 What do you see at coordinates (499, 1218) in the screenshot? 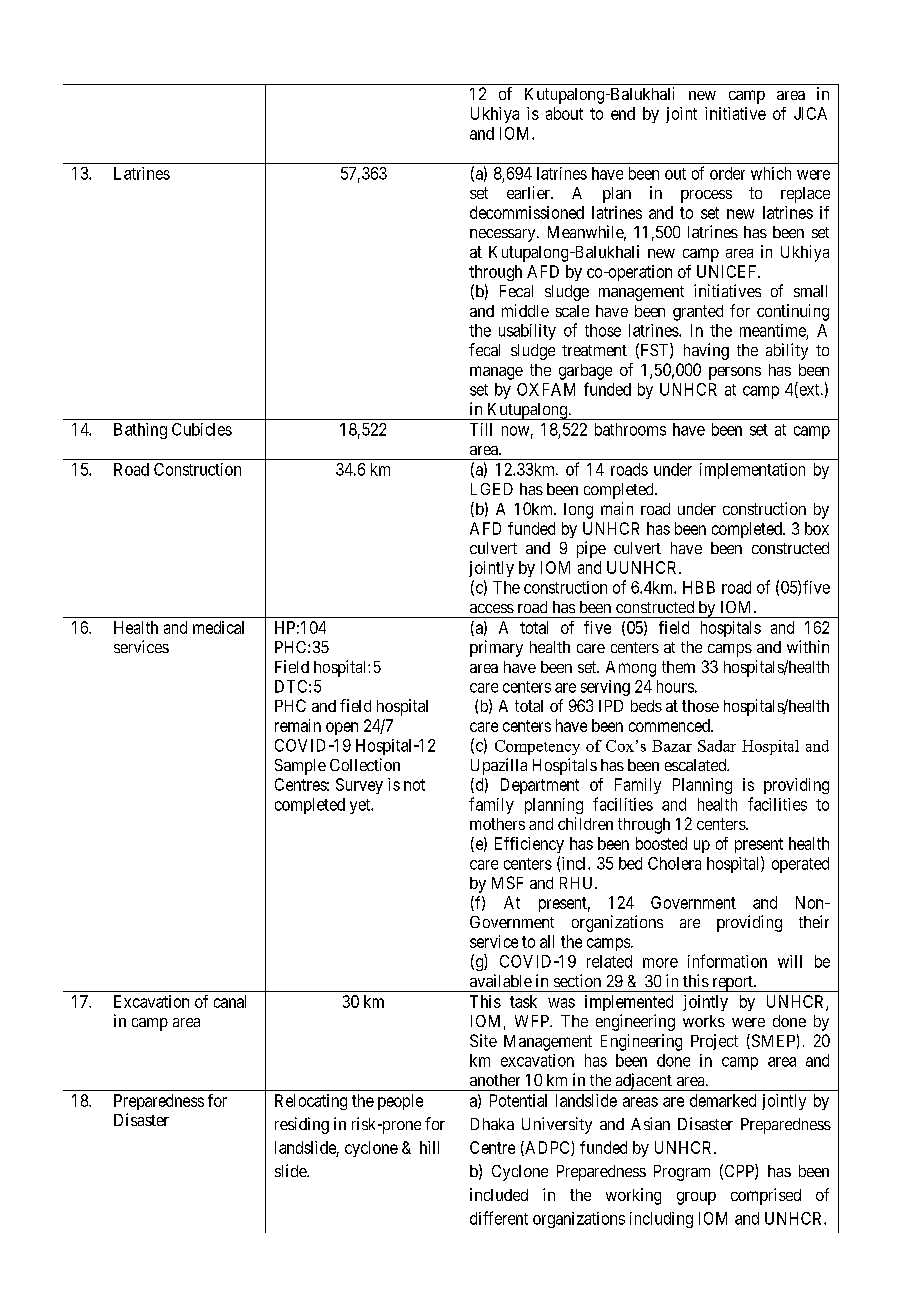
I see `different` at bounding box center [499, 1218].
